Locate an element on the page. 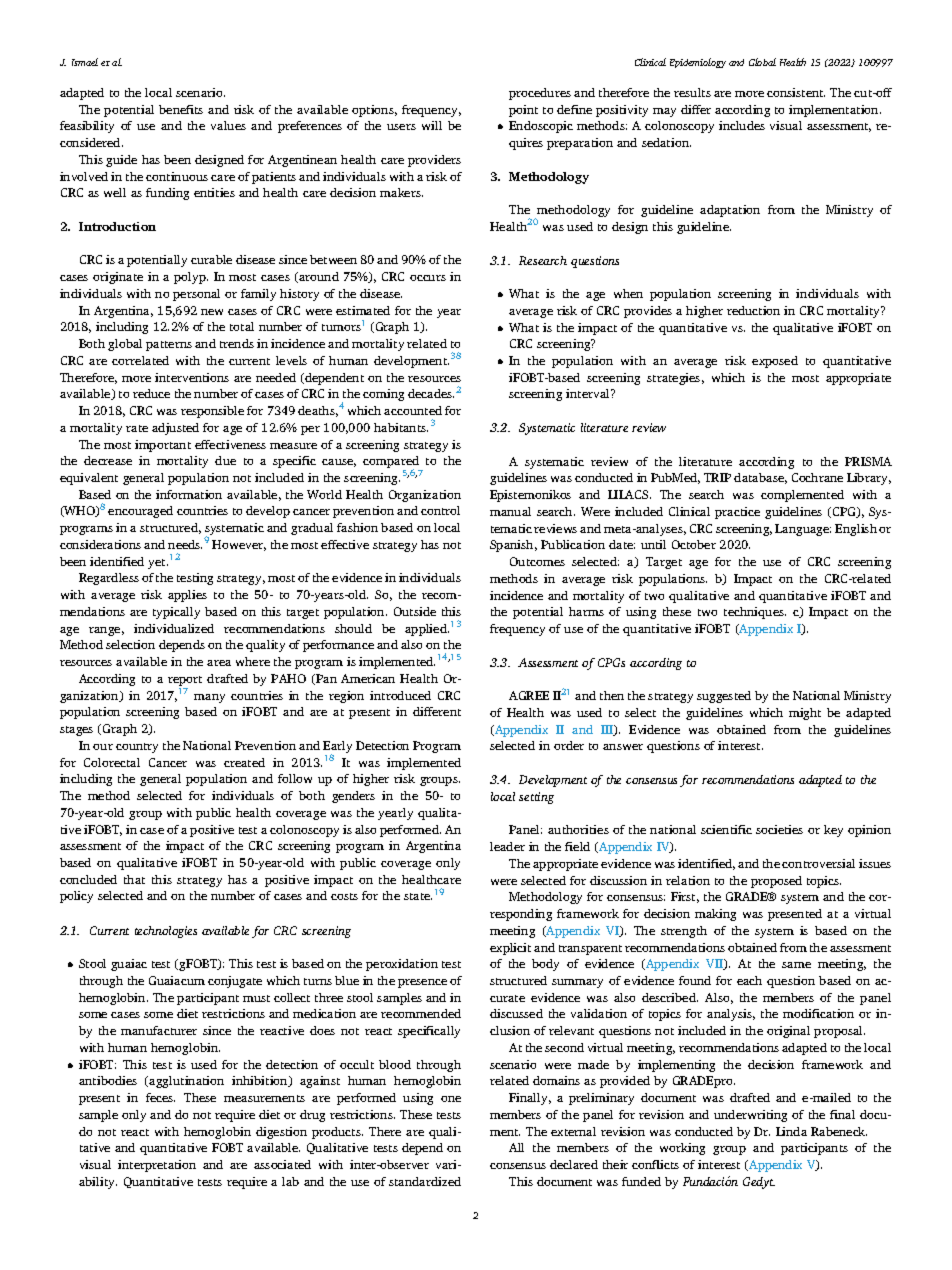  consistent is located at coordinates (796, 92).
